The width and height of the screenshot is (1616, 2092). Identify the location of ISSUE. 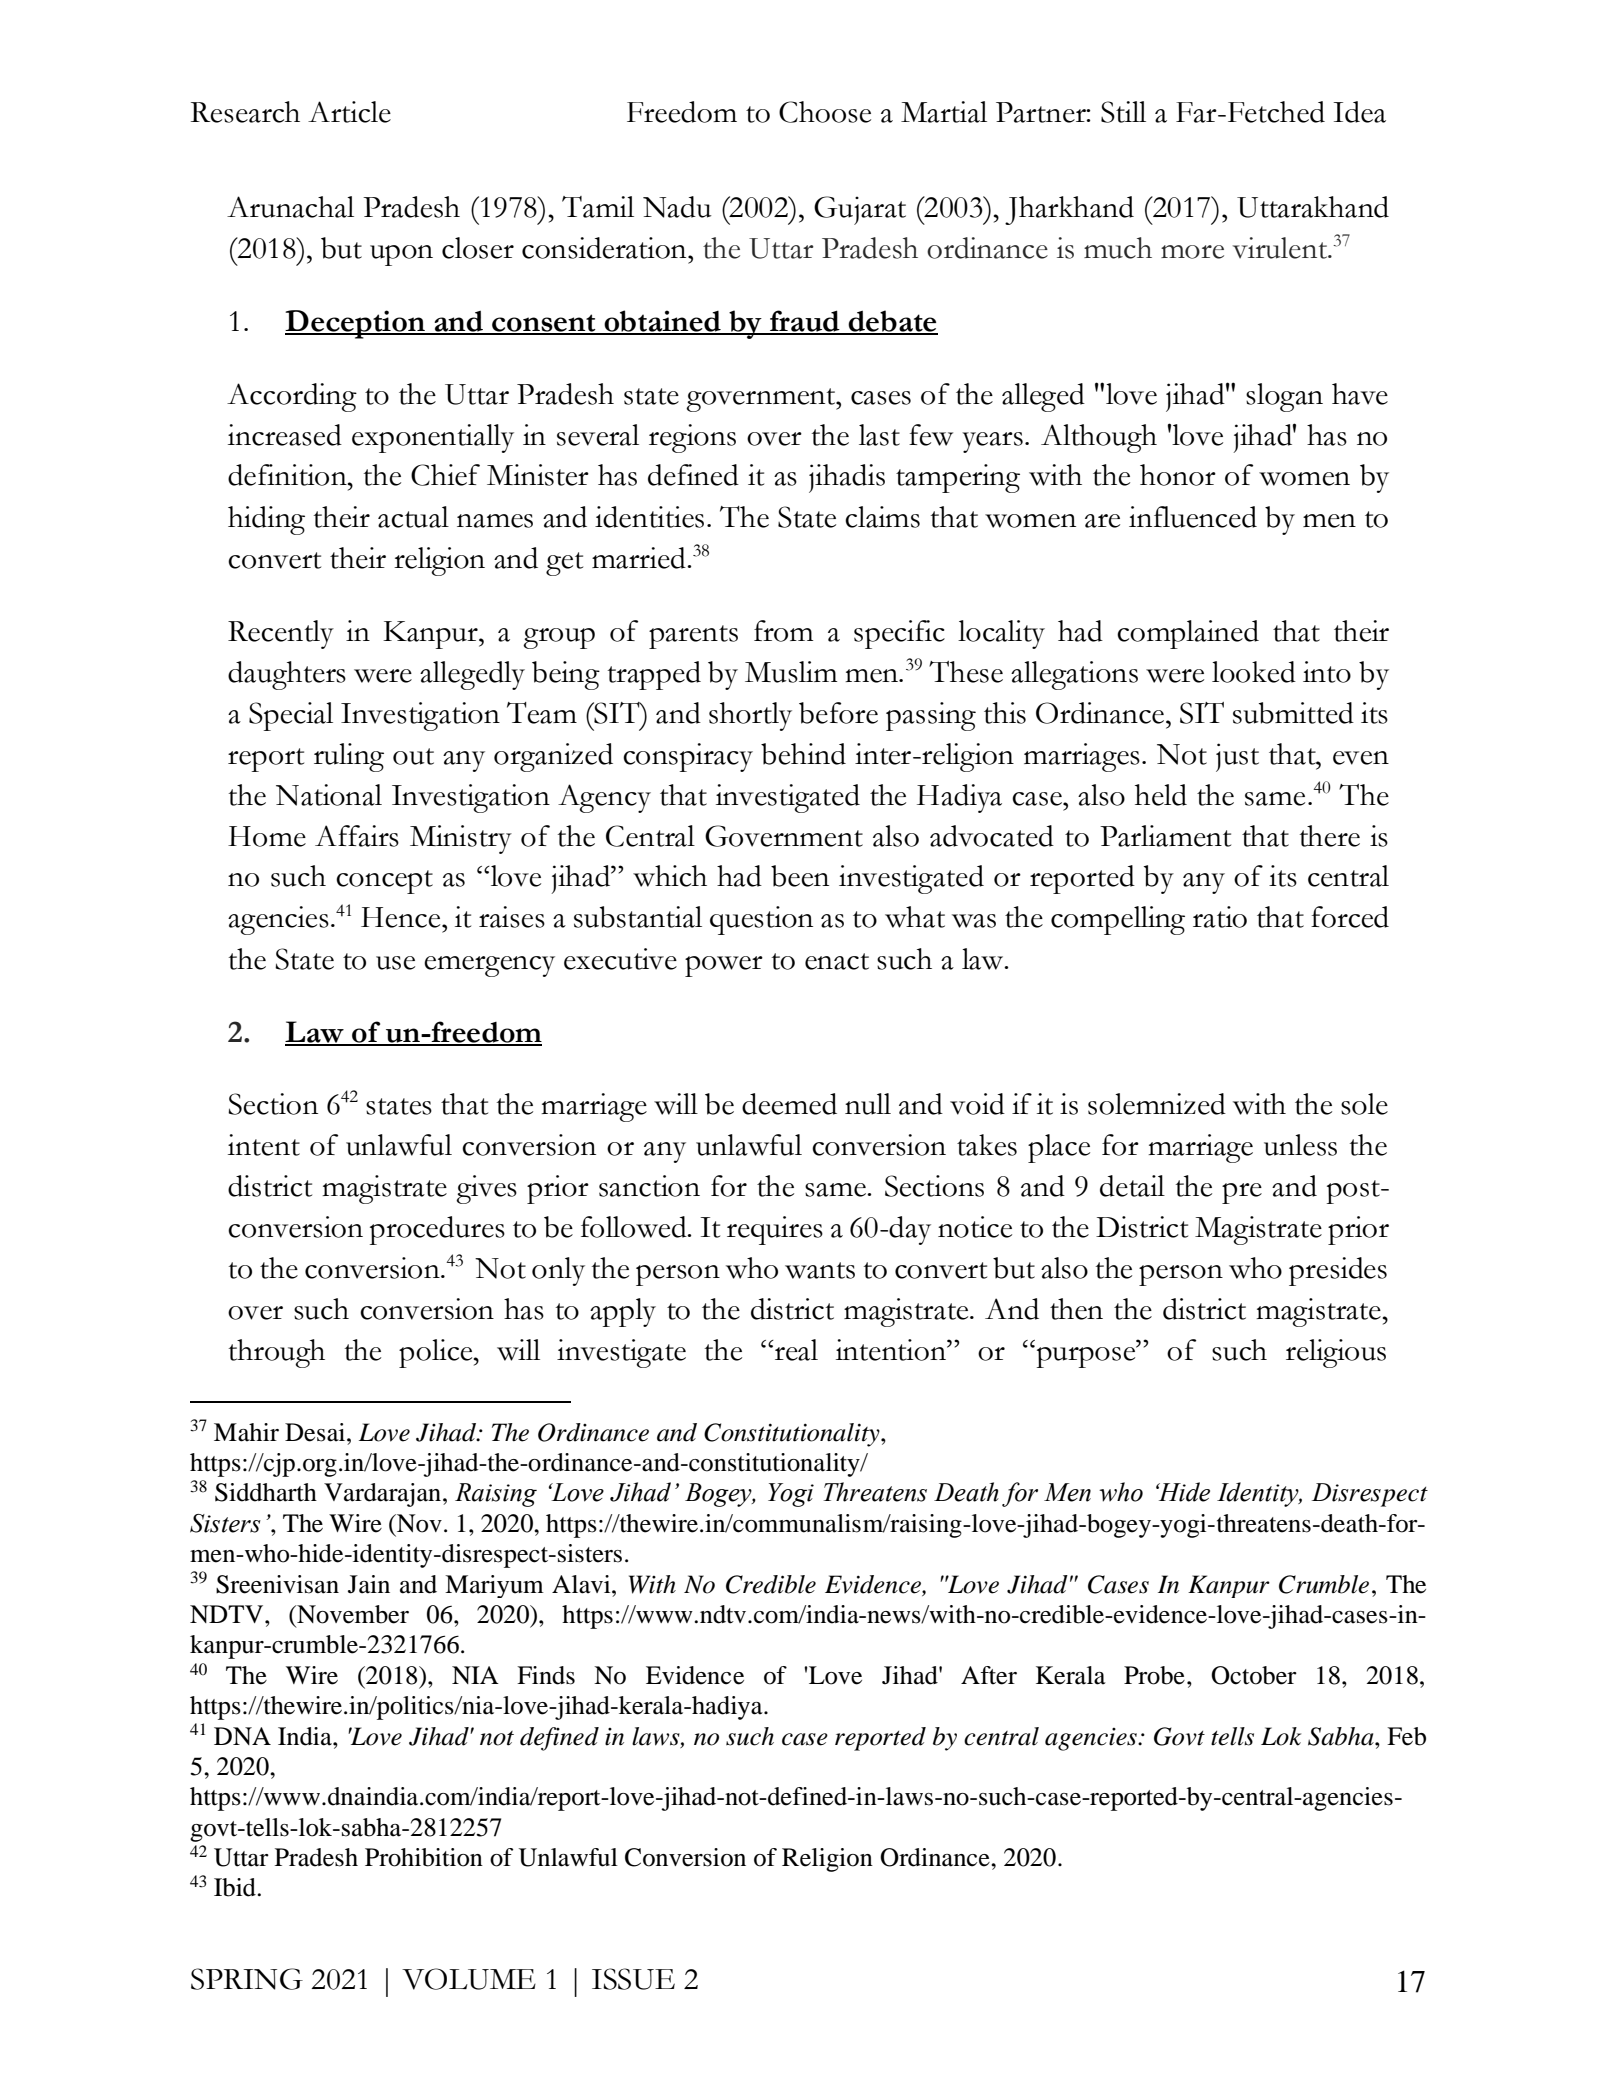
(633, 1979).
